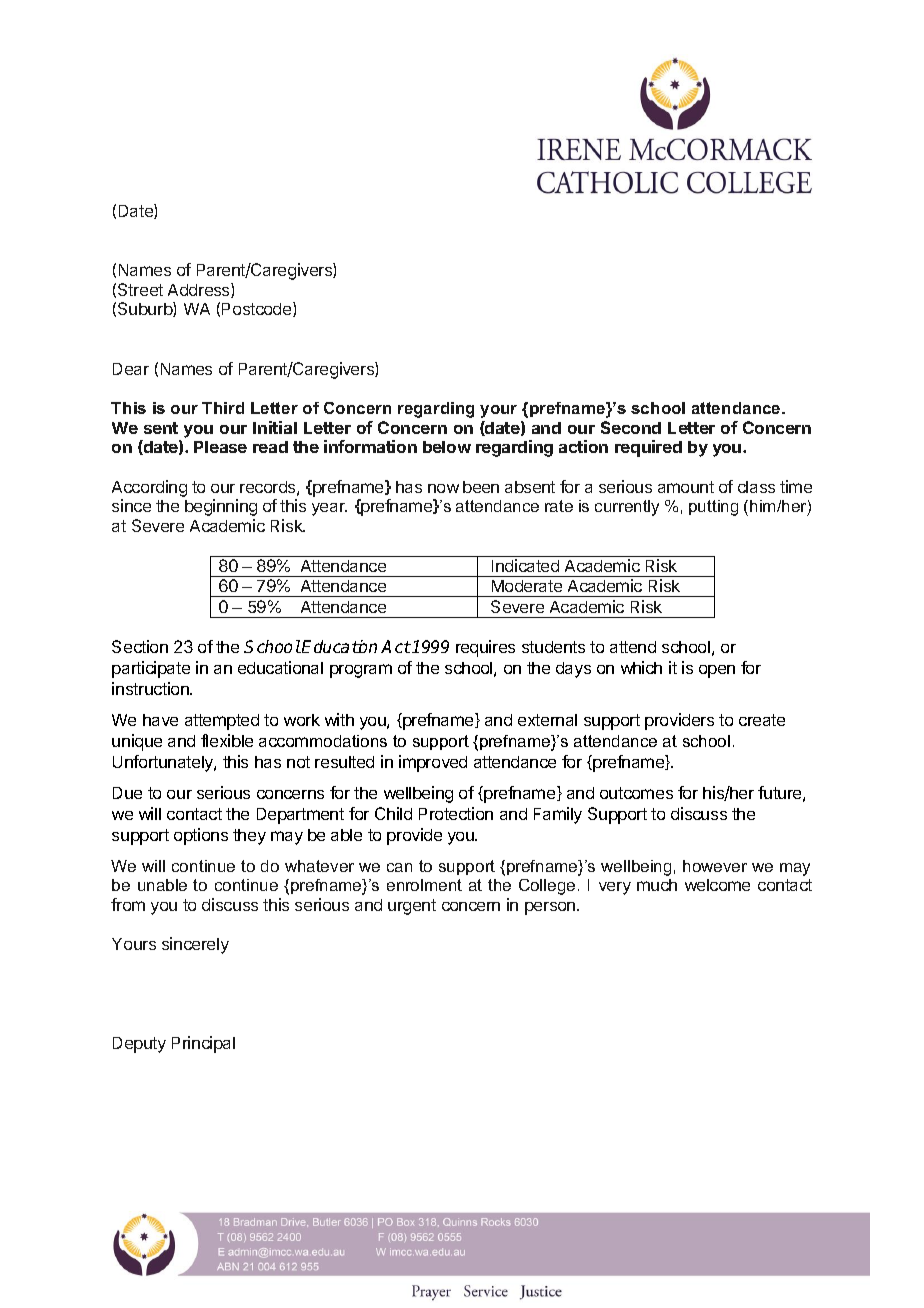 This document has height=1308, width=924. I want to click on Principal, so click(203, 1044).
